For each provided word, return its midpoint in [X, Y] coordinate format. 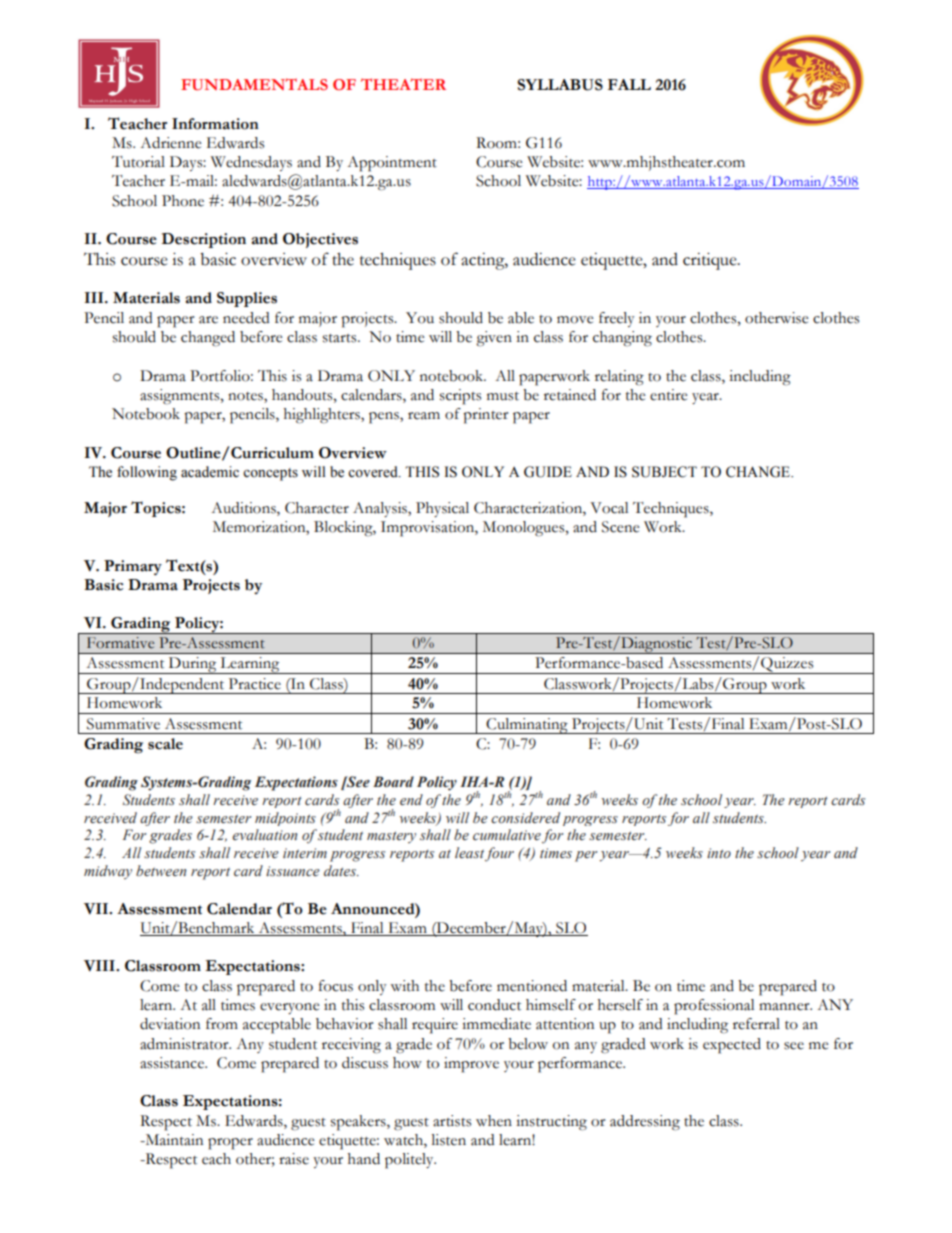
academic [210, 472]
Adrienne [170, 143]
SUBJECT [664, 472]
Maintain [173, 1140]
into [719, 853]
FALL [629, 84]
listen [448, 1140]
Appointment [392, 164]
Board [393, 781]
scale [165, 744]
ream [424, 416]
